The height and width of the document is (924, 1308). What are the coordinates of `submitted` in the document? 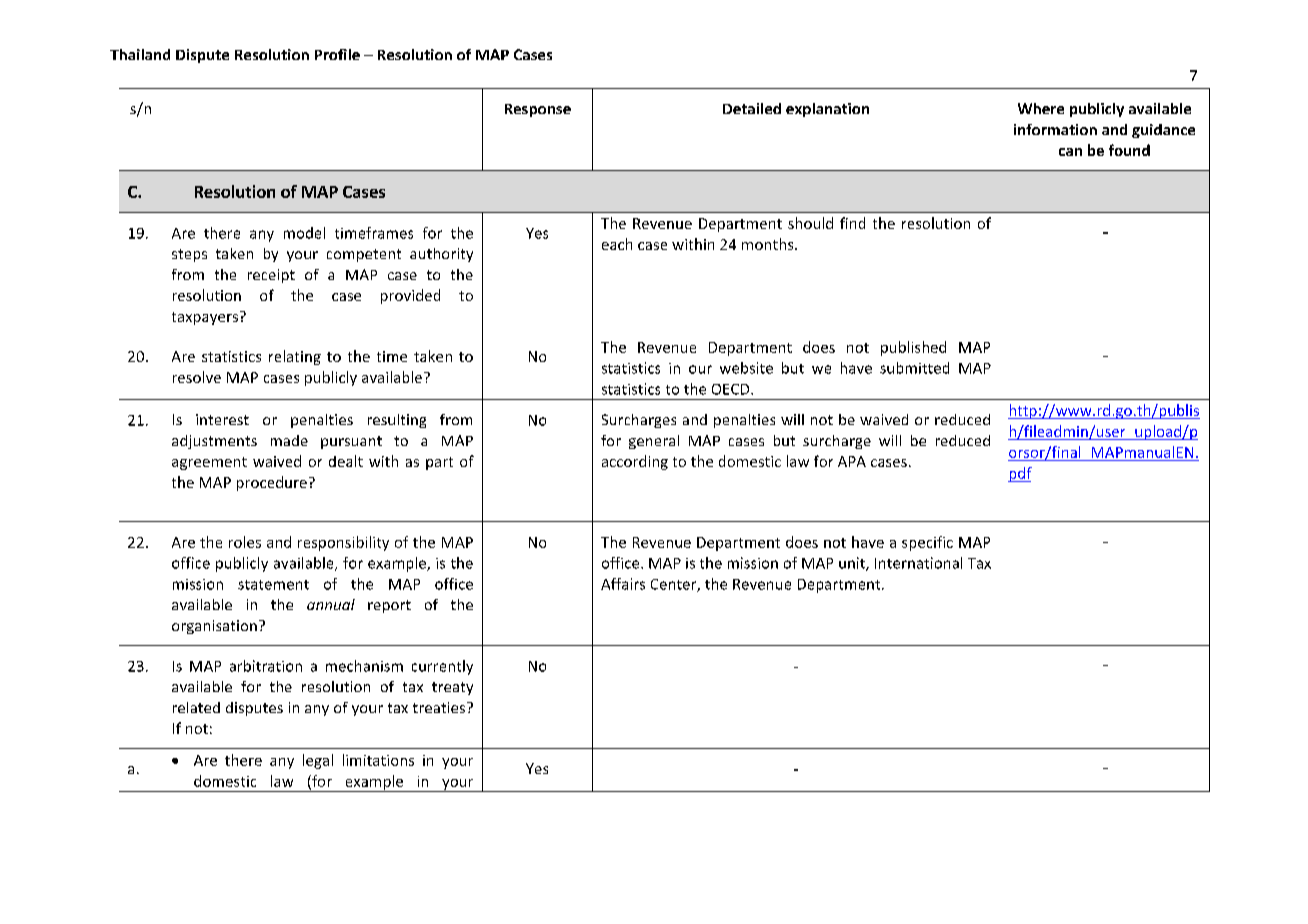 It's located at (914, 368).
